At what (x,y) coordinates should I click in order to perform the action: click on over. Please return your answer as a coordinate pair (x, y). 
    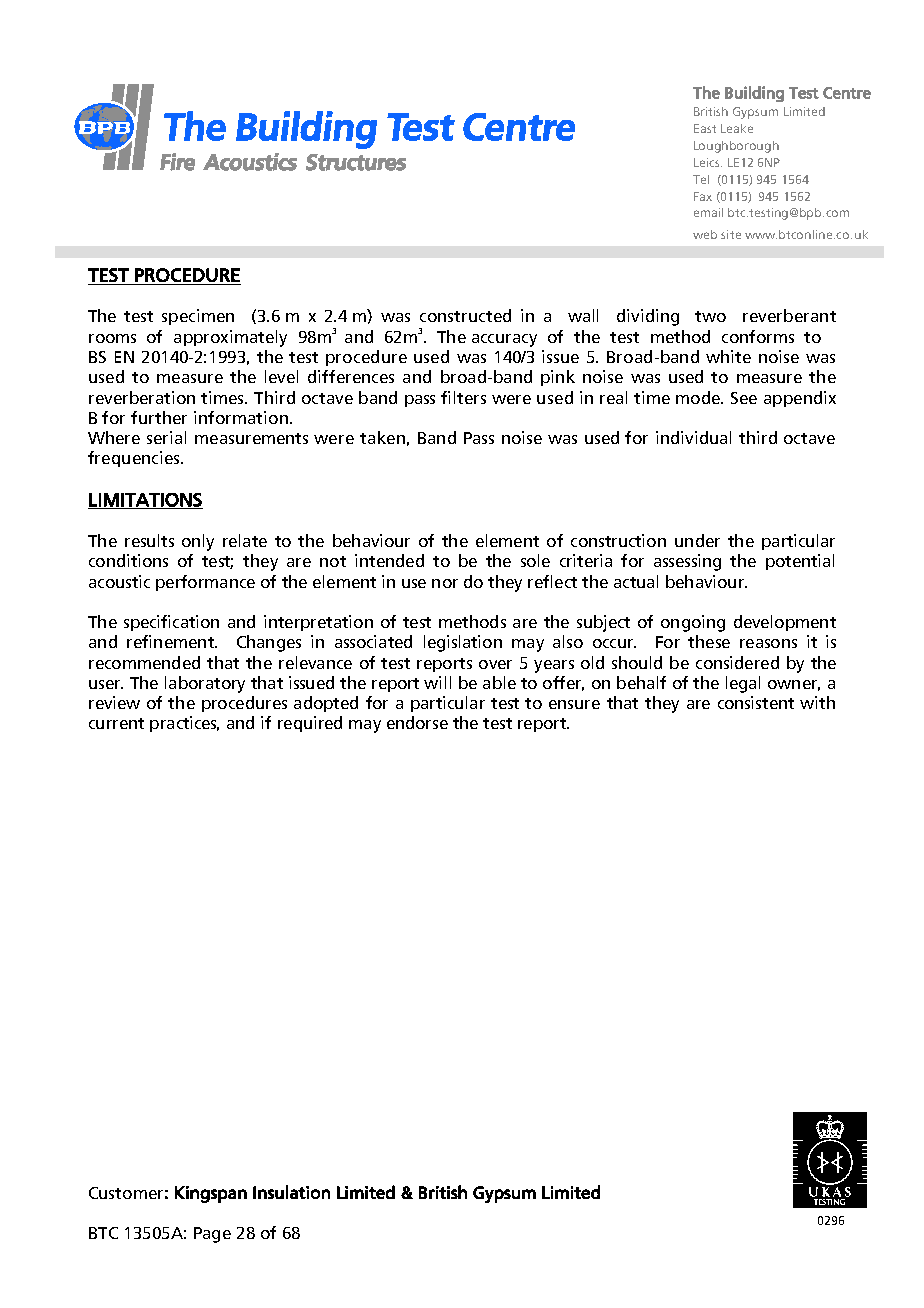
    Looking at the image, I should click on (495, 664).
